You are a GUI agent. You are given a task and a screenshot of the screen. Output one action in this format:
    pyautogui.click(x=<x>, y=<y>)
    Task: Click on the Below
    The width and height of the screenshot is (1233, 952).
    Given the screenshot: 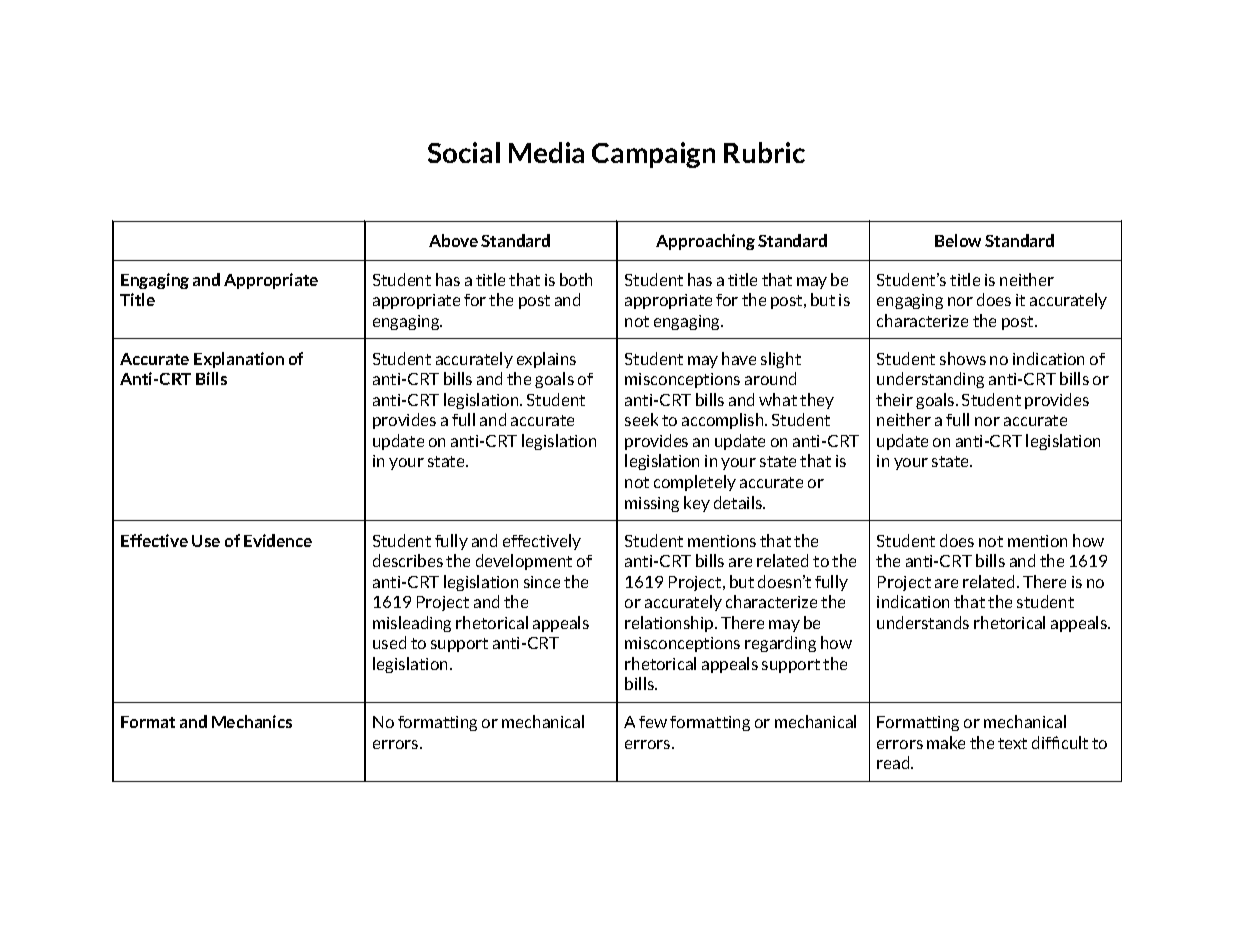 What is the action you would take?
    pyautogui.click(x=958, y=240)
